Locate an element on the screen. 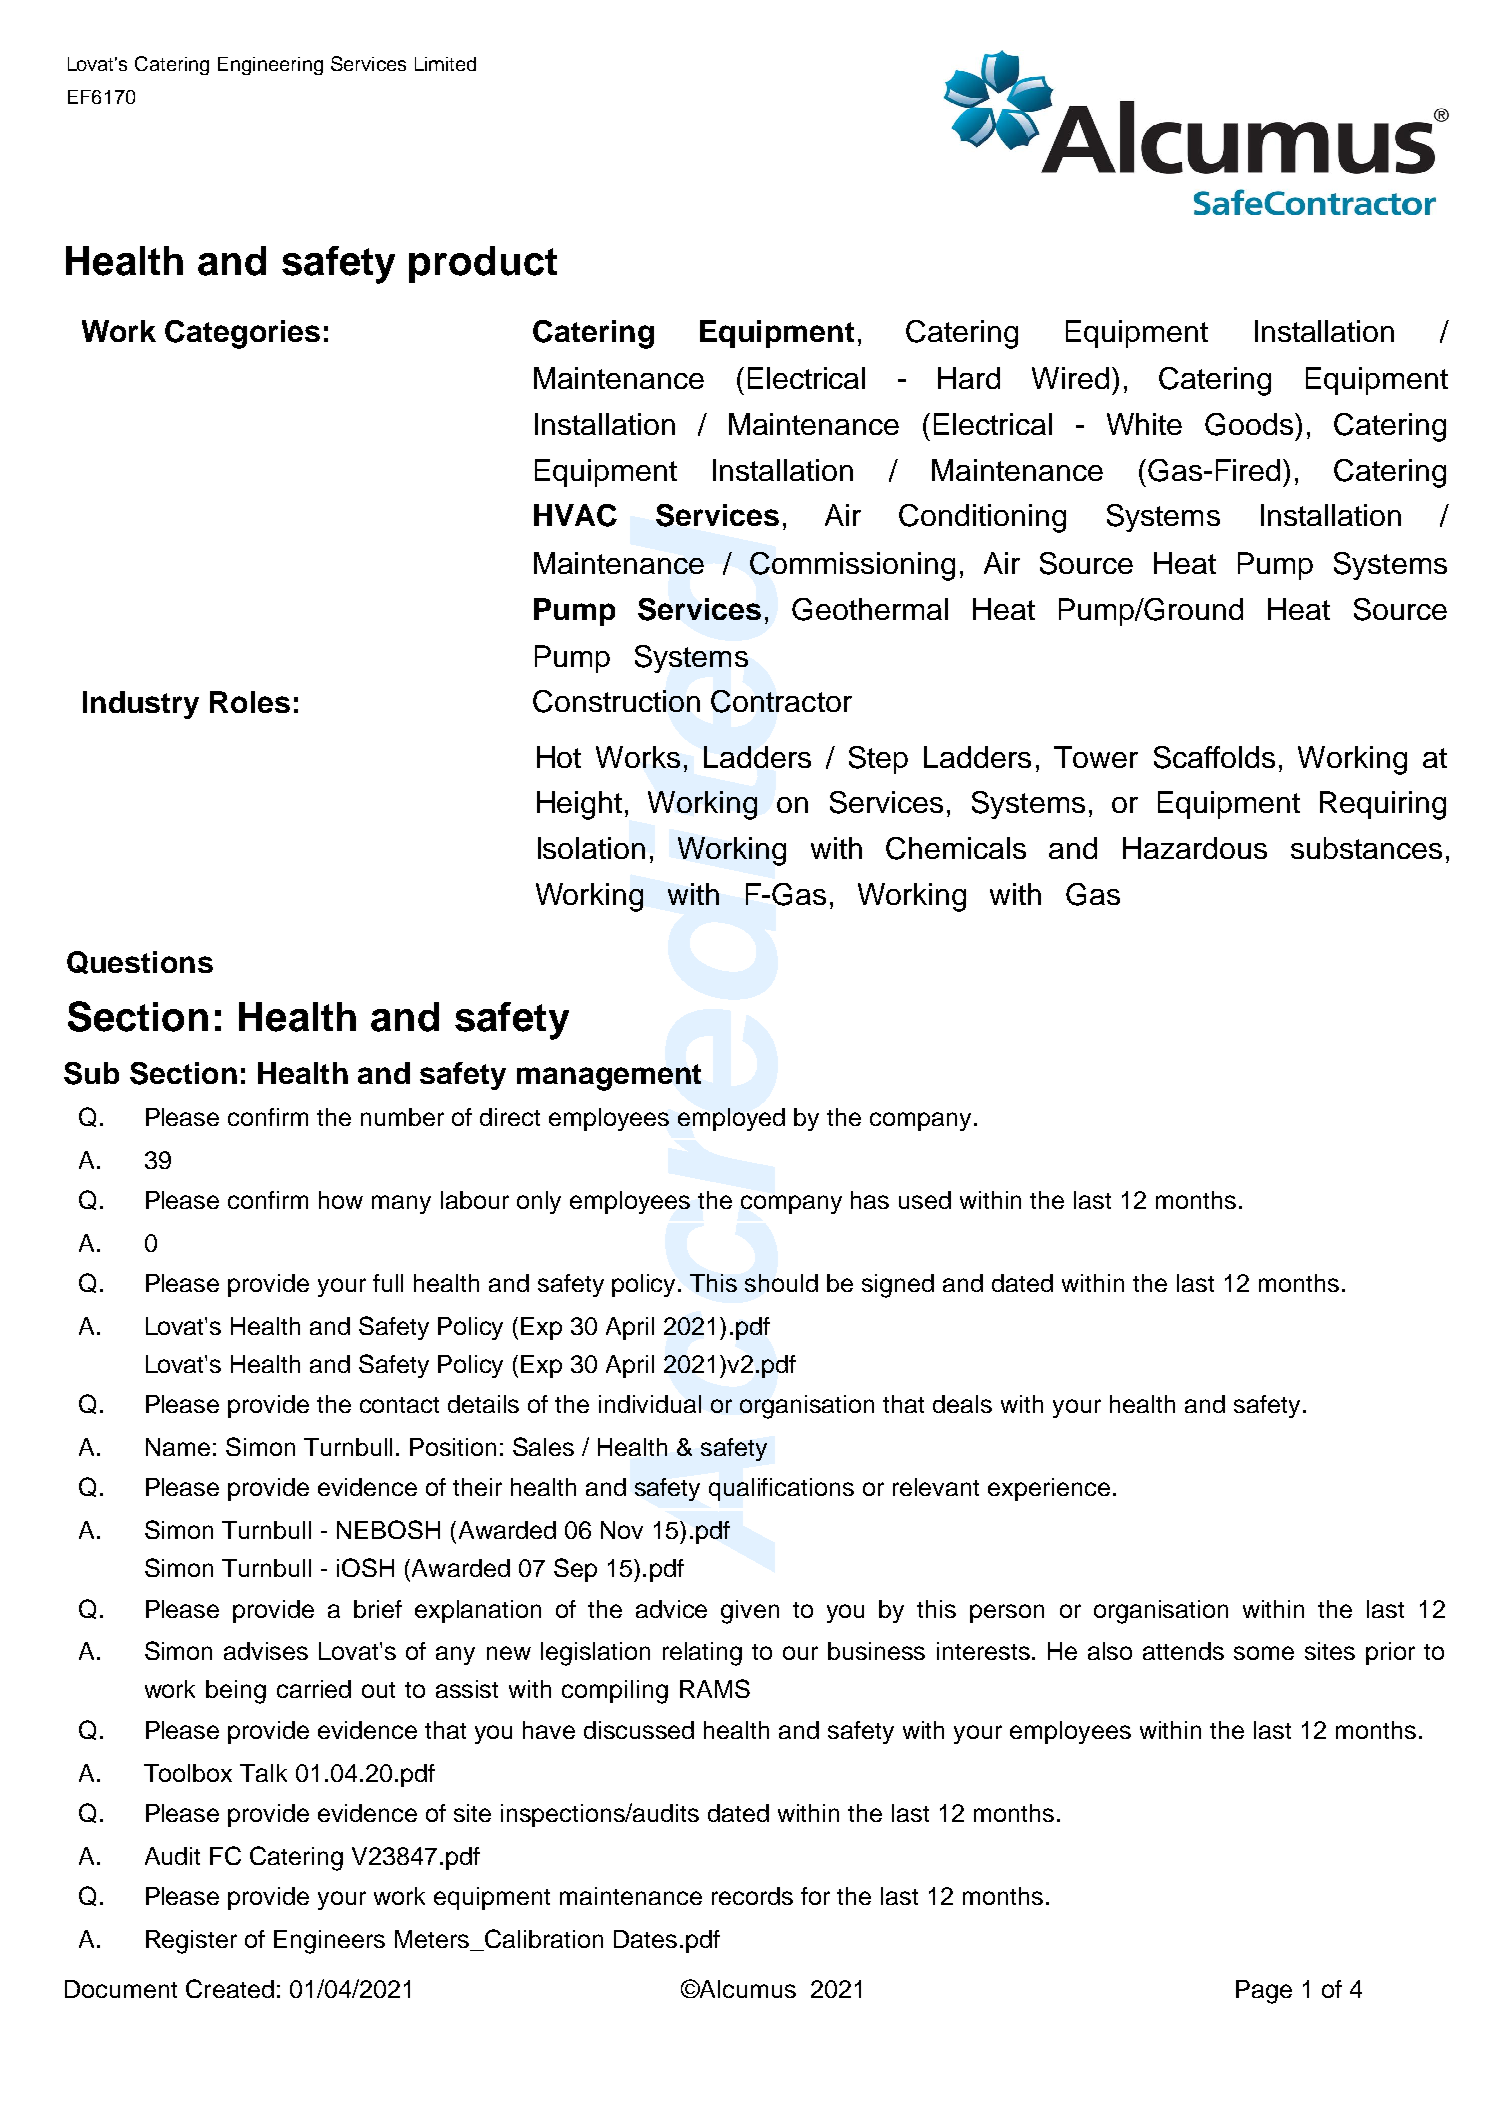 This screenshot has width=1501, height=2124. qualifications is located at coordinates (781, 1489).
